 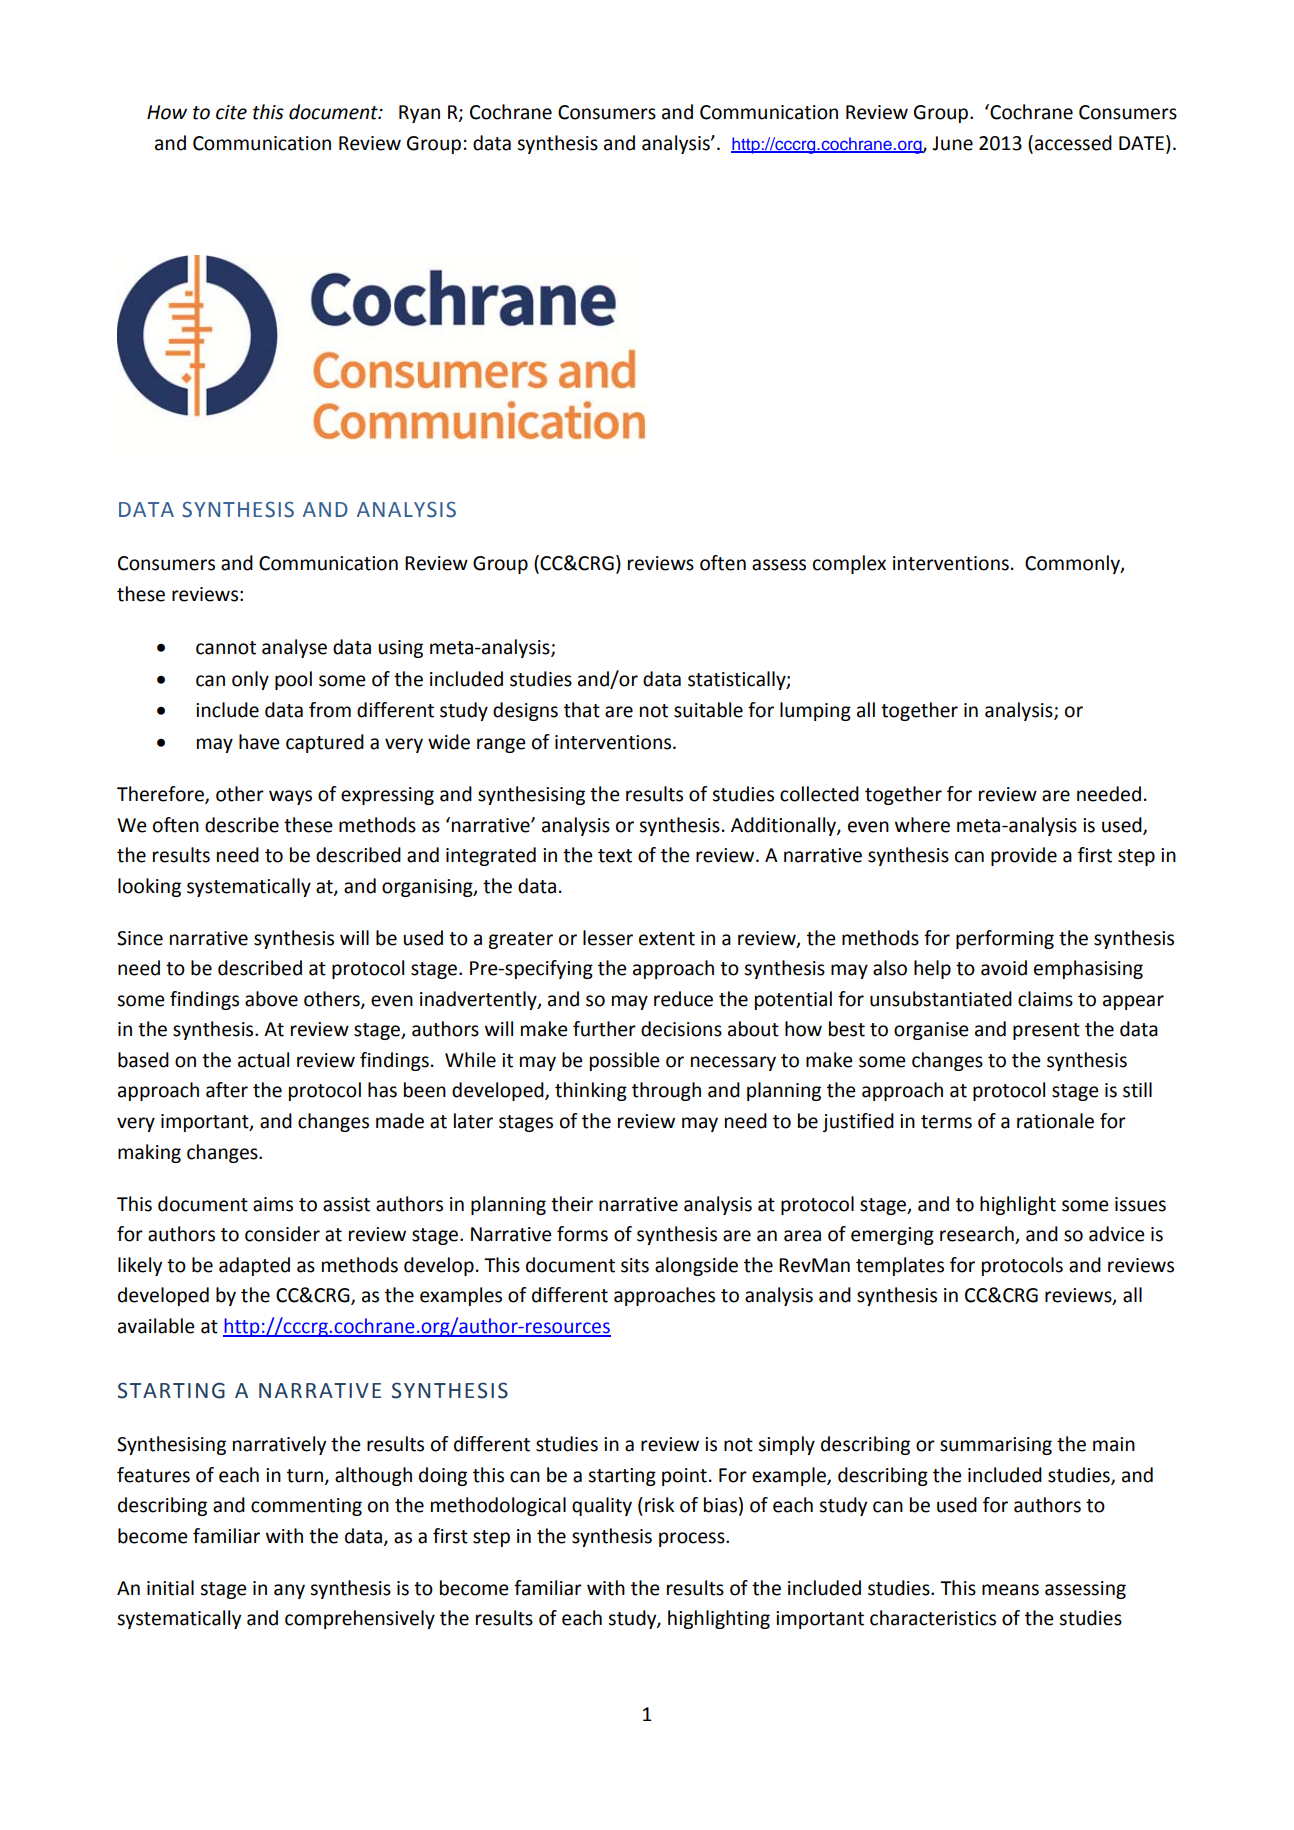 What do you see at coordinates (849, 564) in the screenshot?
I see `complex` at bounding box center [849, 564].
